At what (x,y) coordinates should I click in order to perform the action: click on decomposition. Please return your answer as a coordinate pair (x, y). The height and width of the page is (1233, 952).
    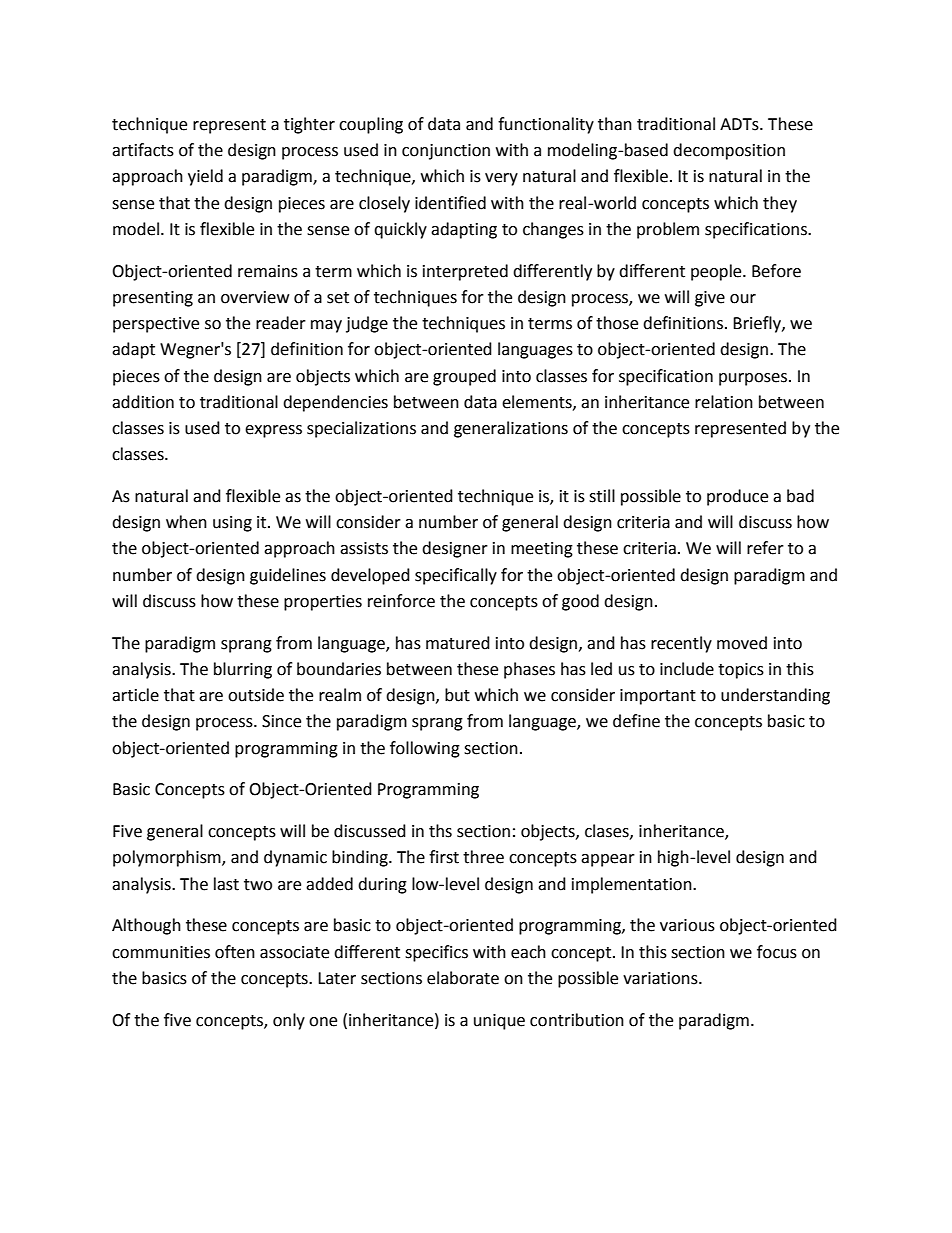
    Looking at the image, I should click on (729, 151).
